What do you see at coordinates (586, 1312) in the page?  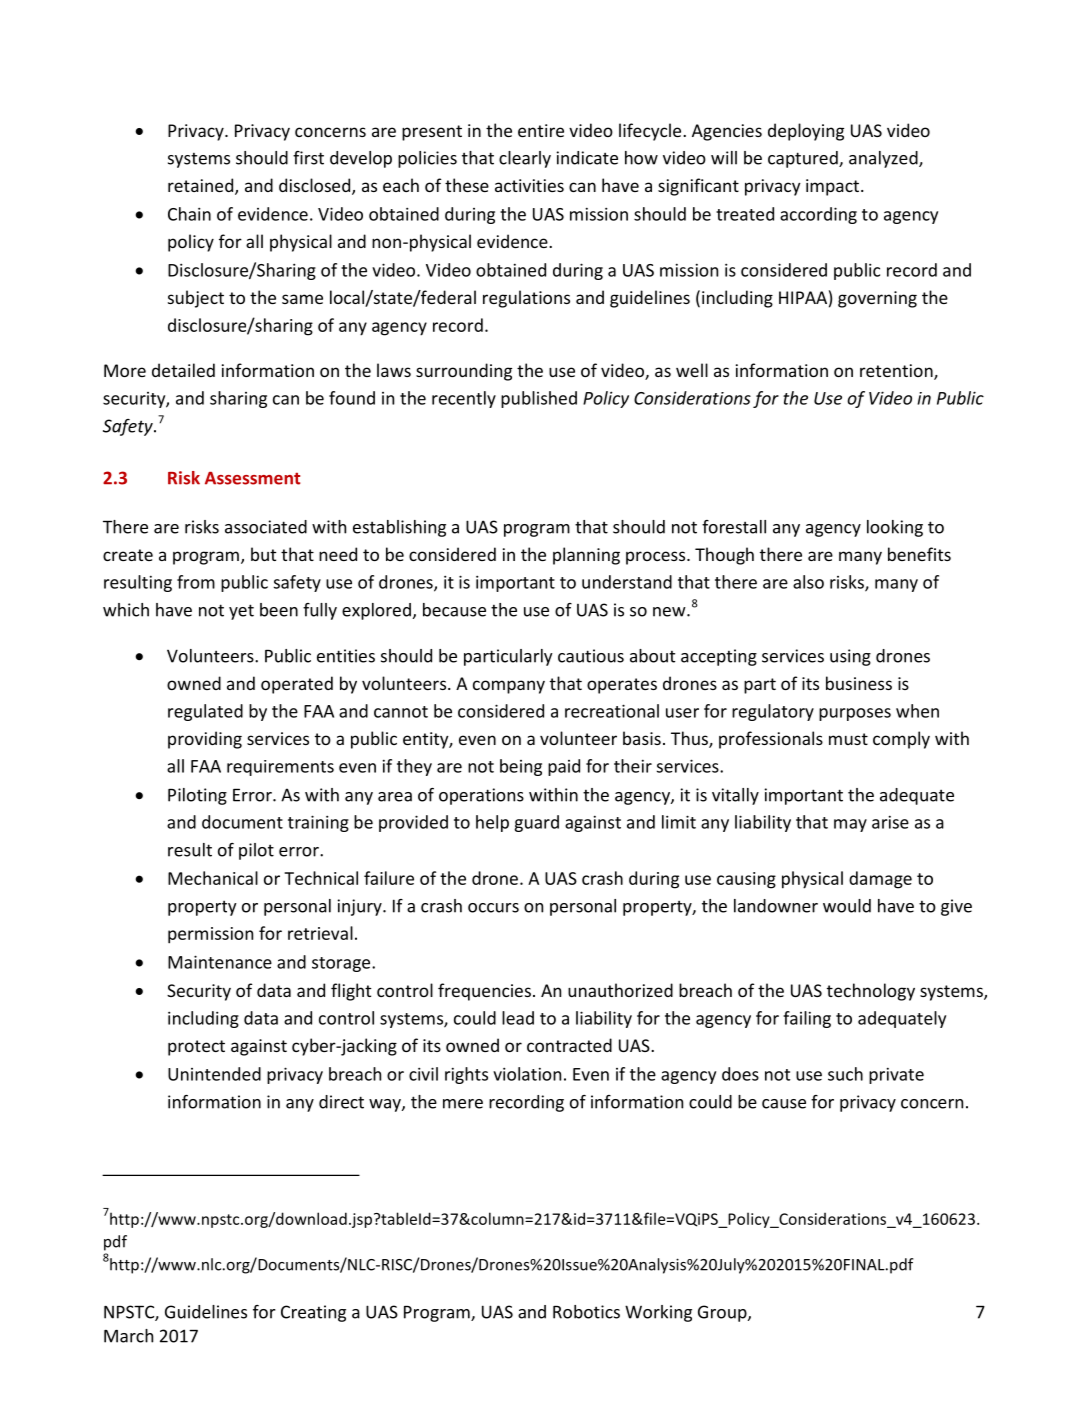 I see `Robotics` at bounding box center [586, 1312].
